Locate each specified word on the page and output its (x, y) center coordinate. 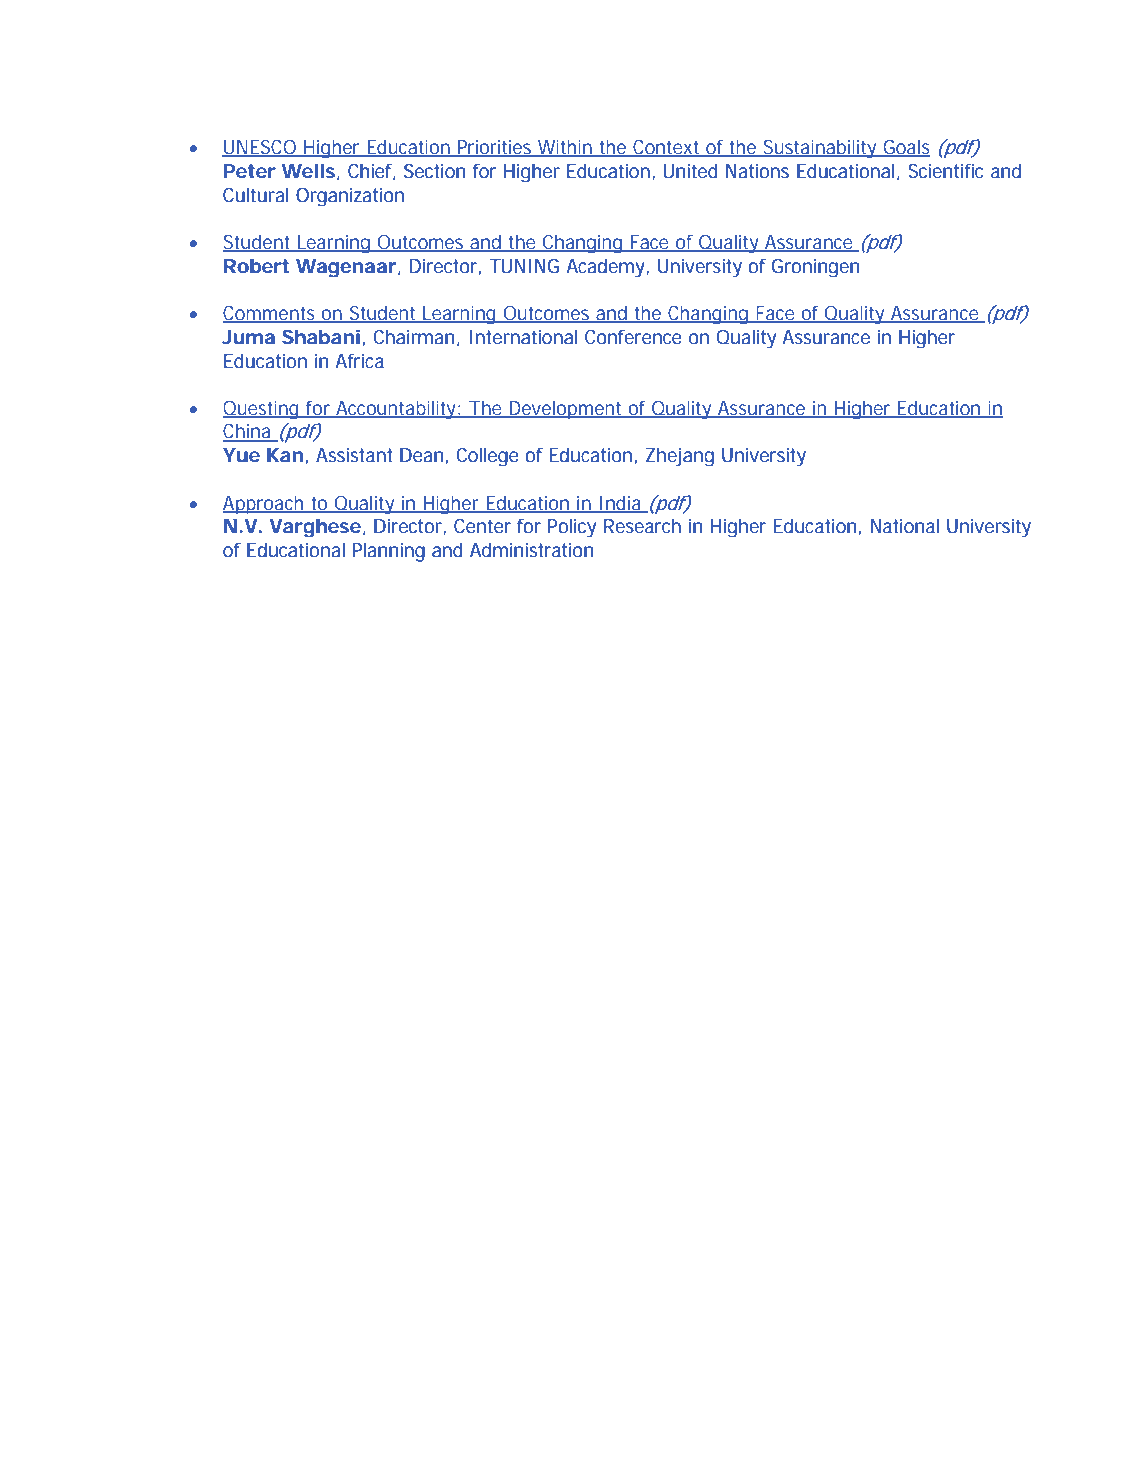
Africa (359, 361)
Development (566, 410)
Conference (633, 337)
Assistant (354, 455)
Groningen (816, 268)
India (621, 504)
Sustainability (821, 149)
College (487, 456)
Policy (572, 528)
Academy (607, 267)
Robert (256, 266)
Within (566, 148)
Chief (372, 171)
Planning (389, 552)
